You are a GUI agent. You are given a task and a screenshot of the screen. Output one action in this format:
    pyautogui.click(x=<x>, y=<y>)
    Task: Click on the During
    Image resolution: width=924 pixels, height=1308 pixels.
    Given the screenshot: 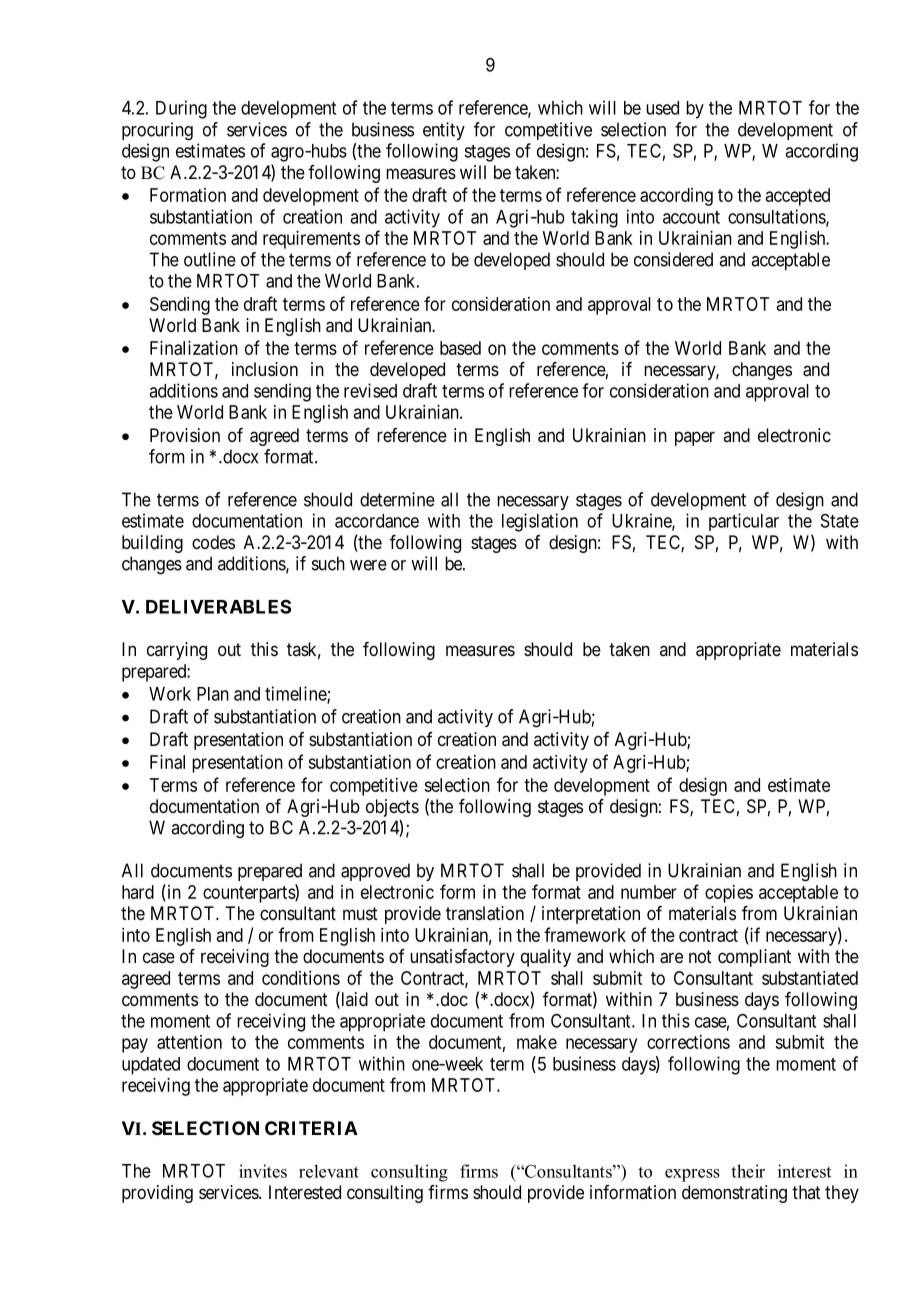 What is the action you would take?
    pyautogui.click(x=181, y=109)
